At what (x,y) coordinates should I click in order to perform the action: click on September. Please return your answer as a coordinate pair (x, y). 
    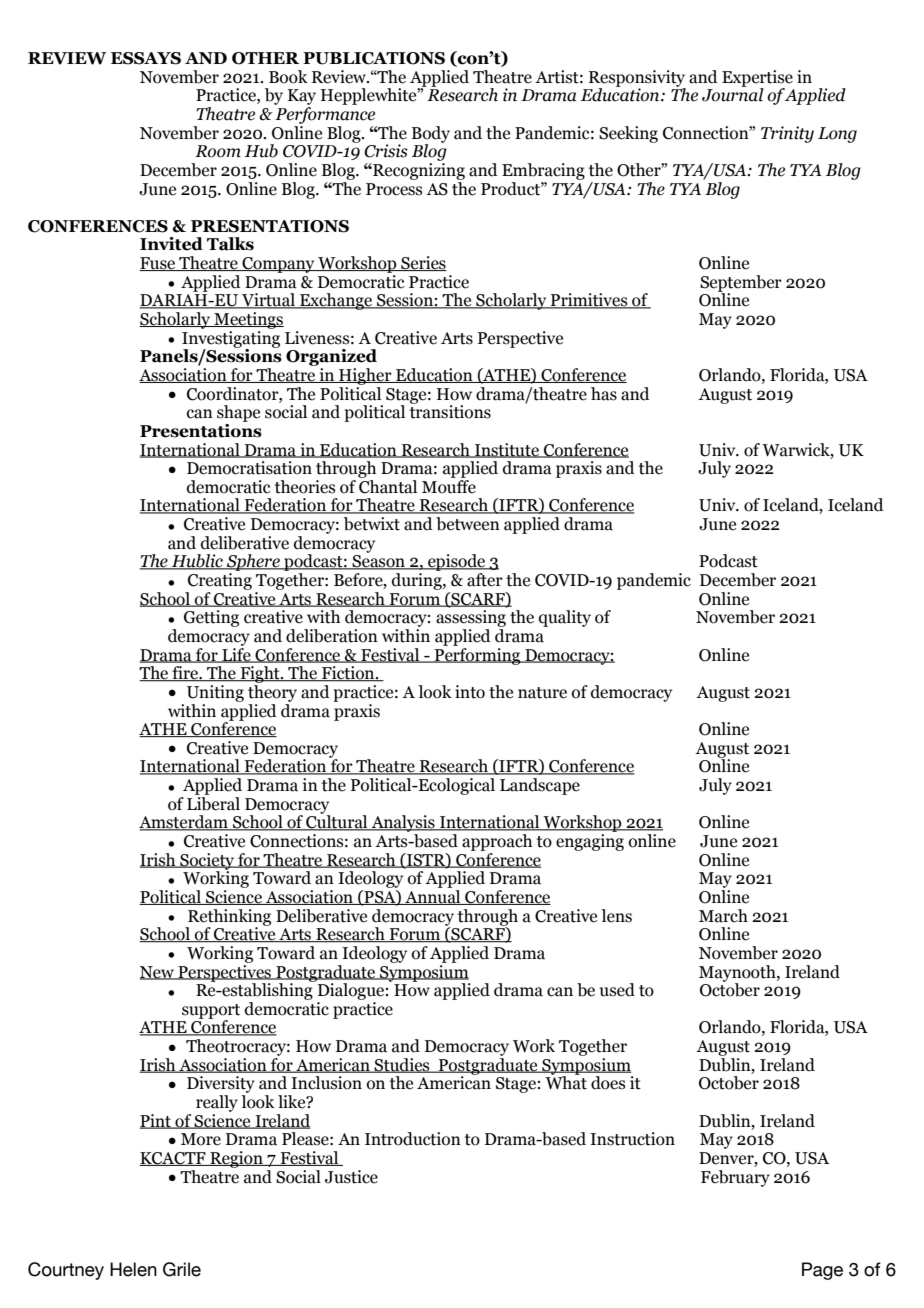
    Looking at the image, I should click on (741, 284).
